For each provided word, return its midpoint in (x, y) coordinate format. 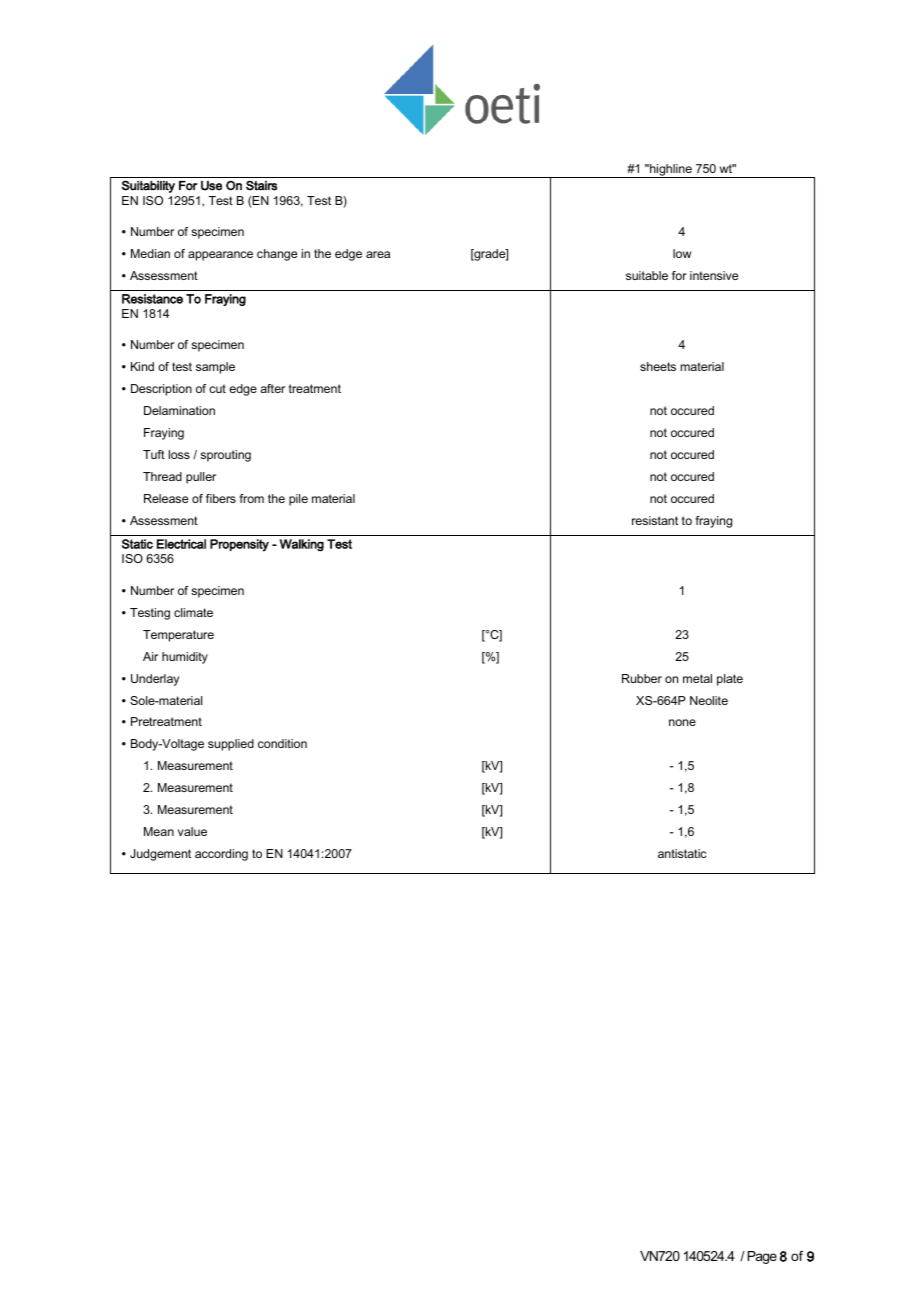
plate (730, 680)
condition (282, 743)
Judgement (160, 855)
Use (211, 186)
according (221, 855)
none (682, 722)
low (682, 253)
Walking (301, 545)
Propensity (239, 545)
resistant (655, 520)
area (378, 254)
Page (762, 1257)
